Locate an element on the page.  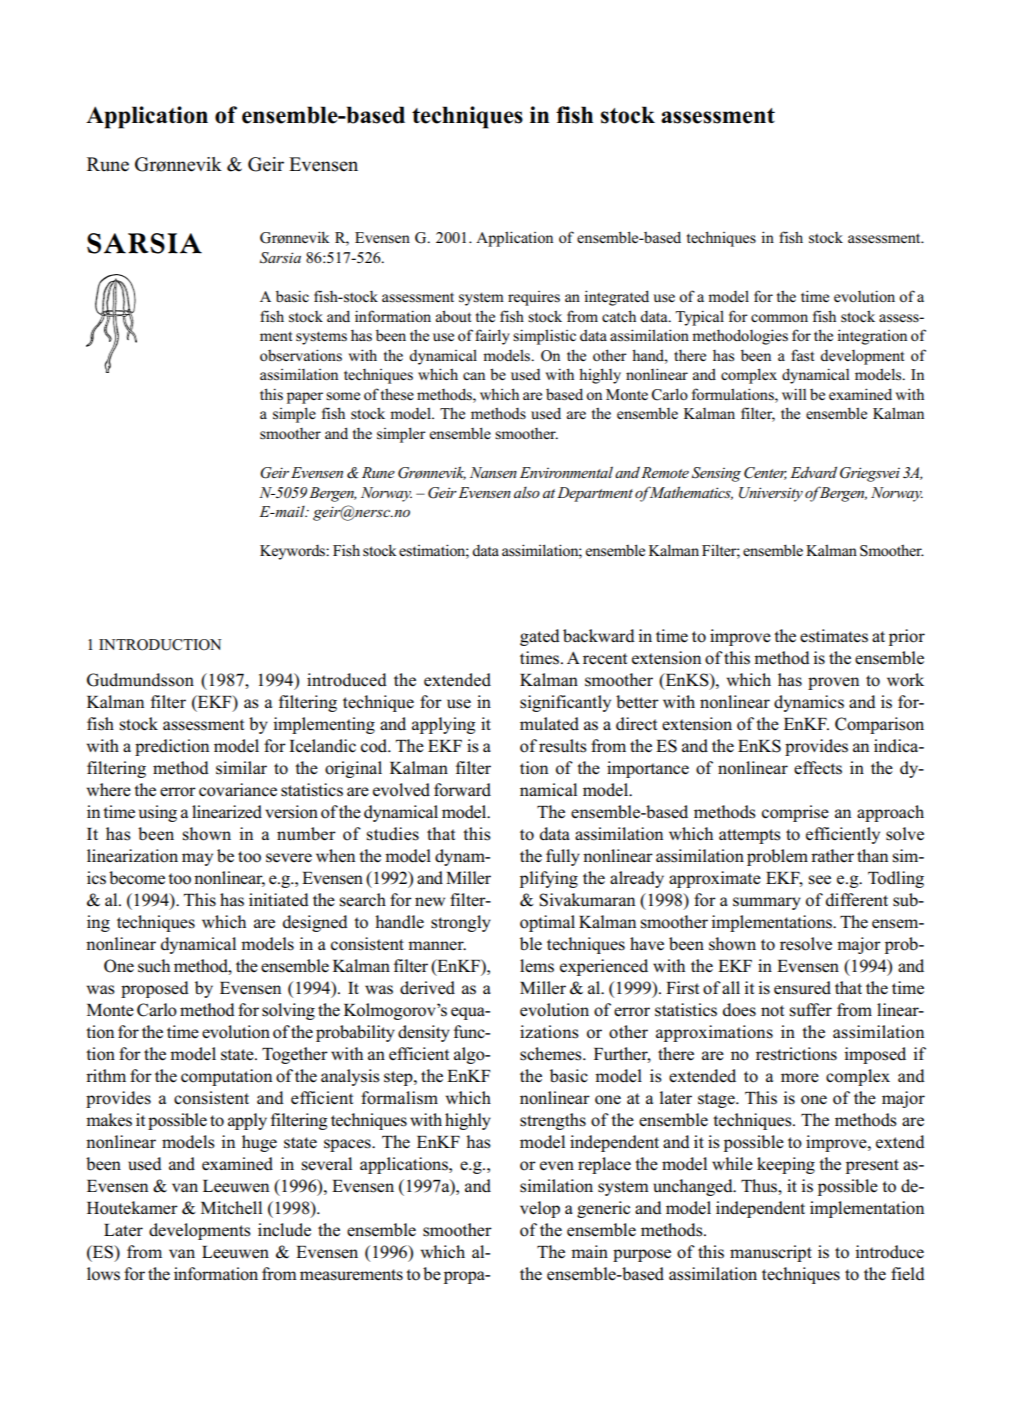
manuscript is located at coordinates (771, 1253).
